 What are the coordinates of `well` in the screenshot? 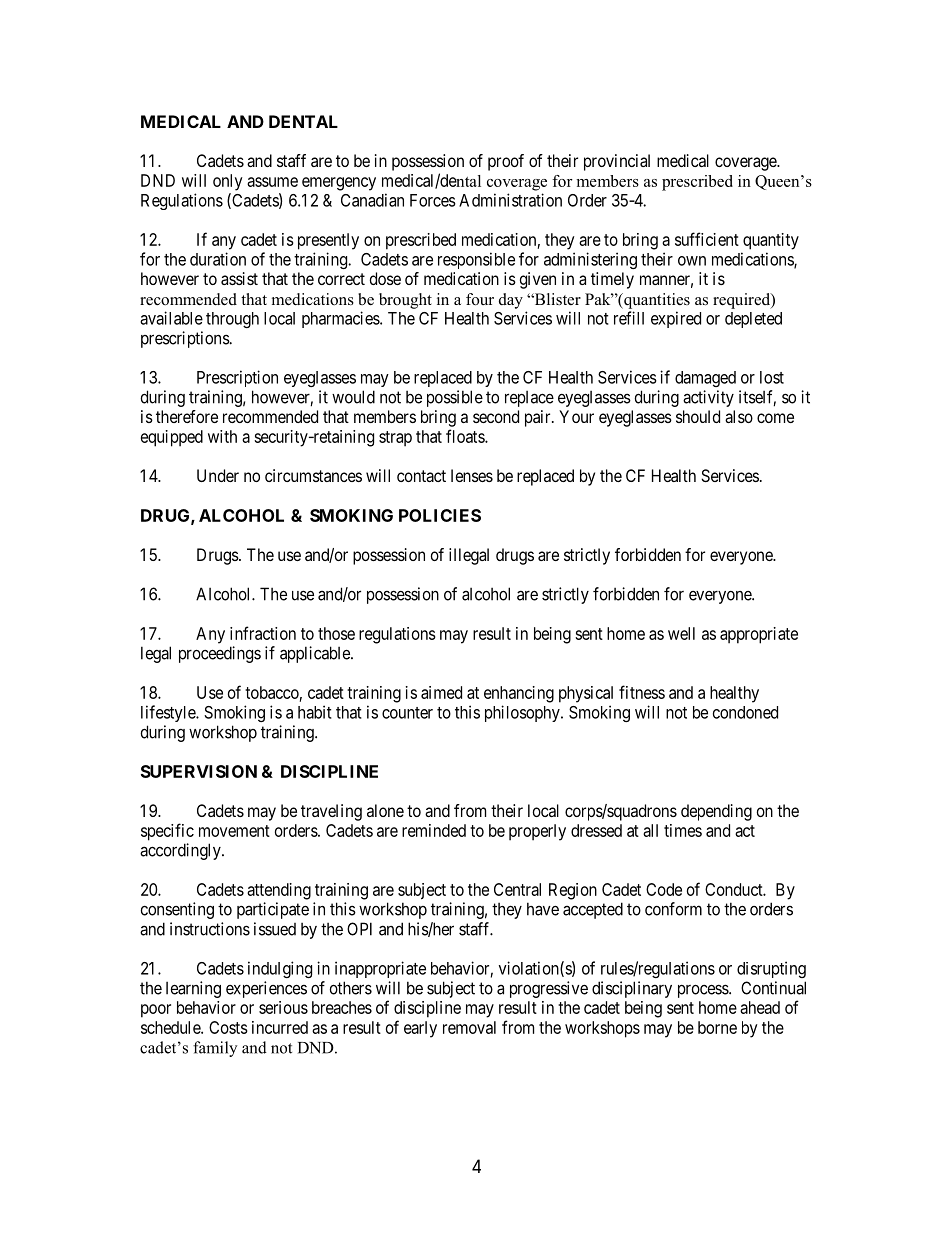 It's located at (681, 633).
